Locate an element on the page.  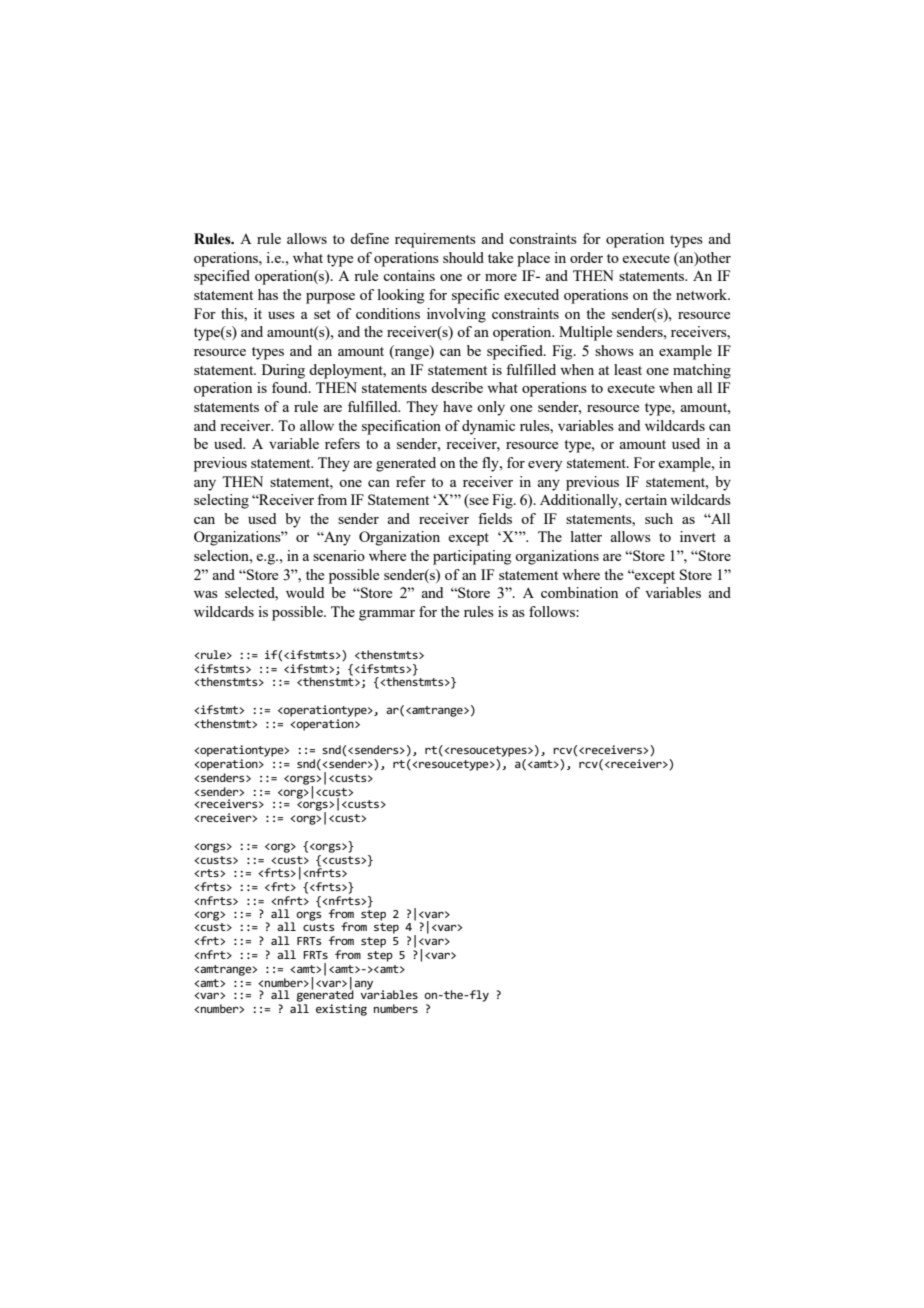
has is located at coordinates (268, 294).
